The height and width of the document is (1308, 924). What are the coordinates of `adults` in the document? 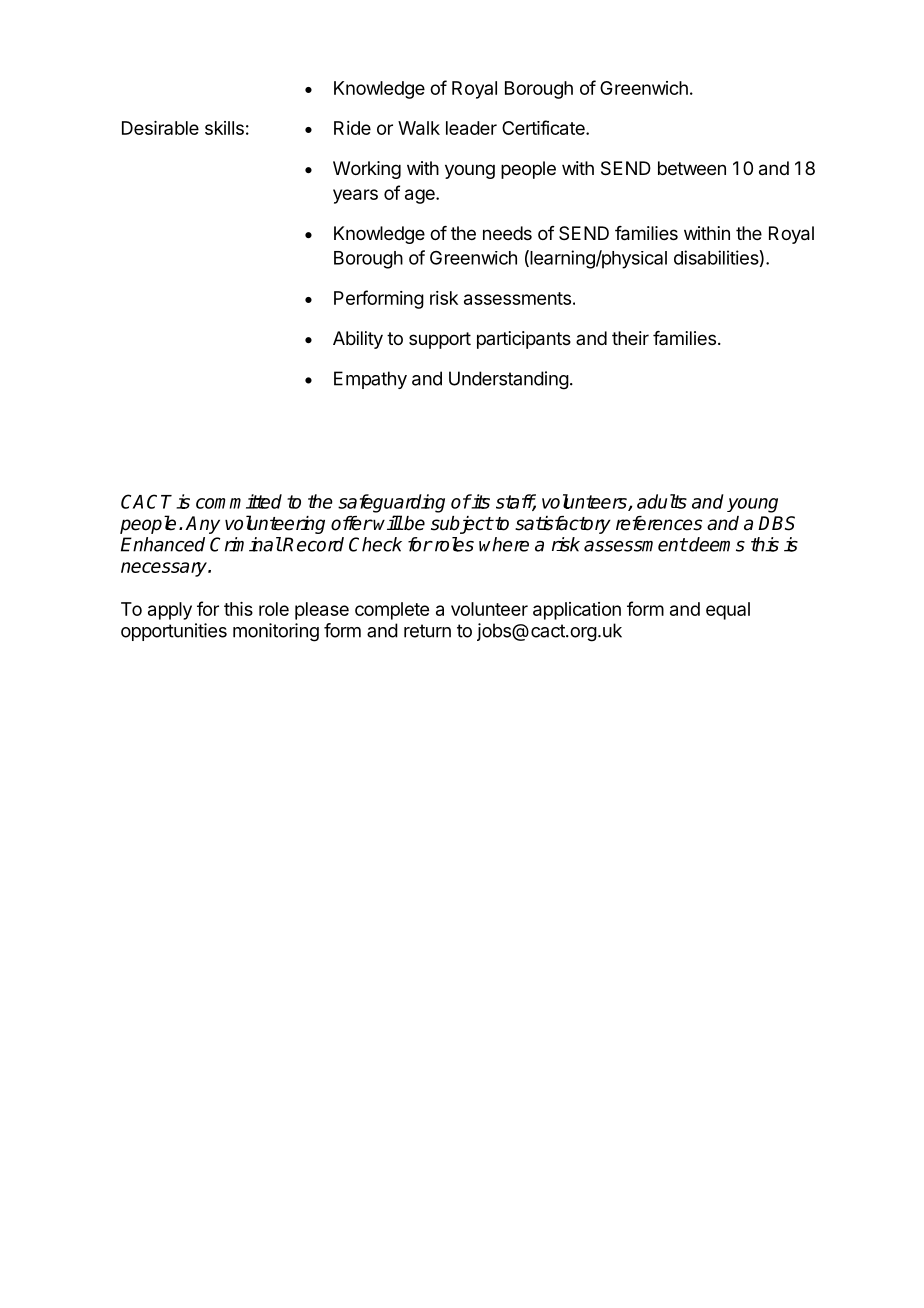 It's located at (662, 501).
